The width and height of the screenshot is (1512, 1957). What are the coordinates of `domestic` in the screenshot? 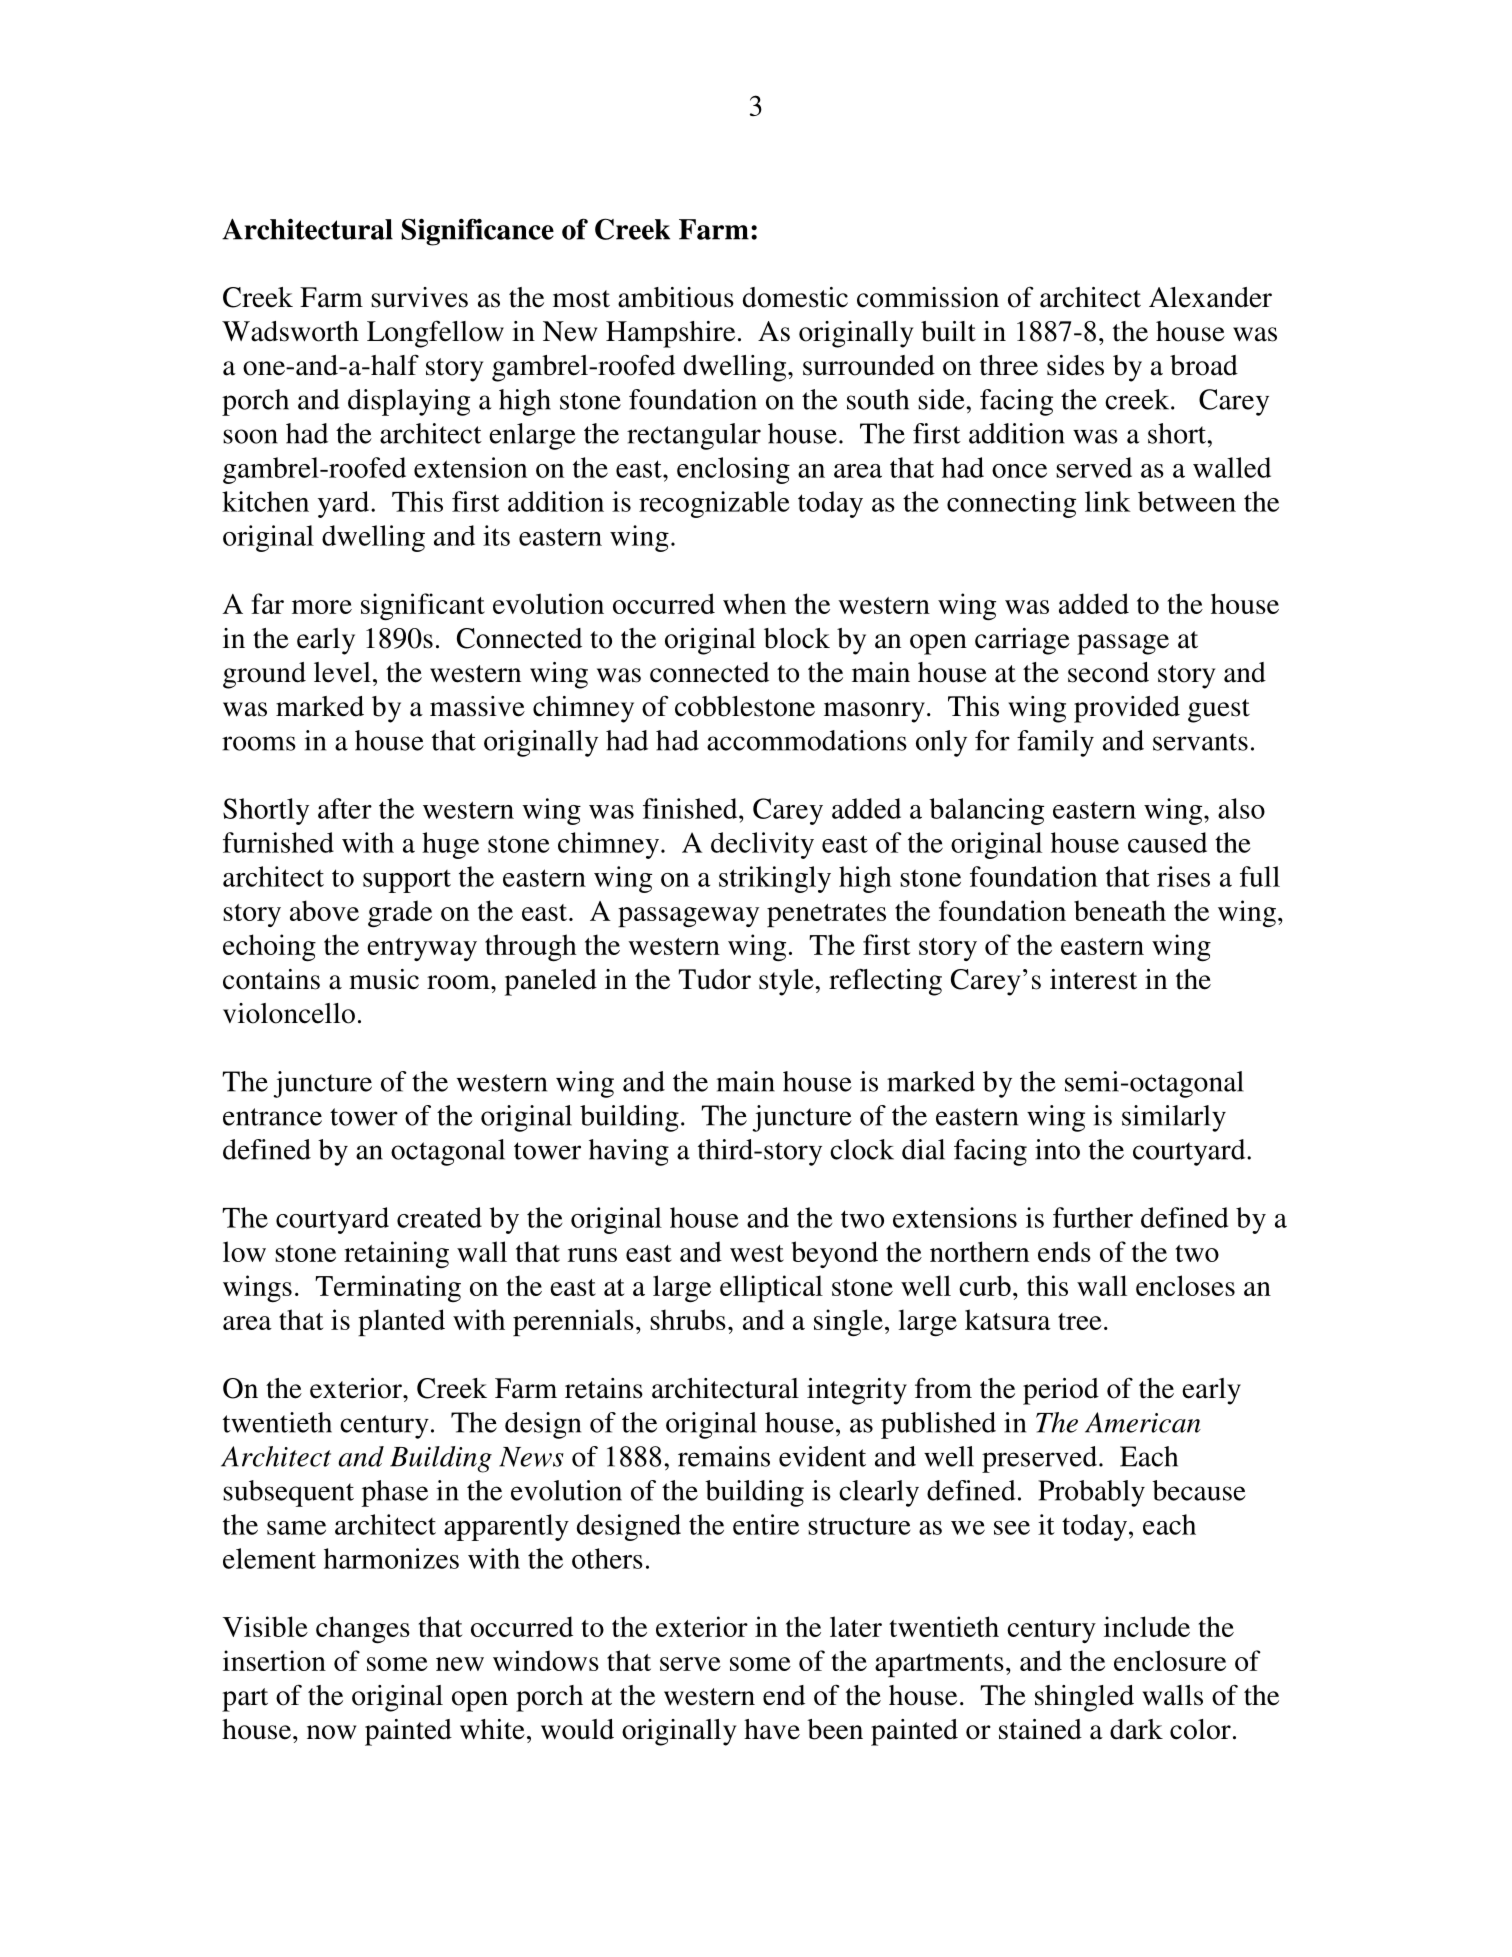 It's located at (795, 297).
